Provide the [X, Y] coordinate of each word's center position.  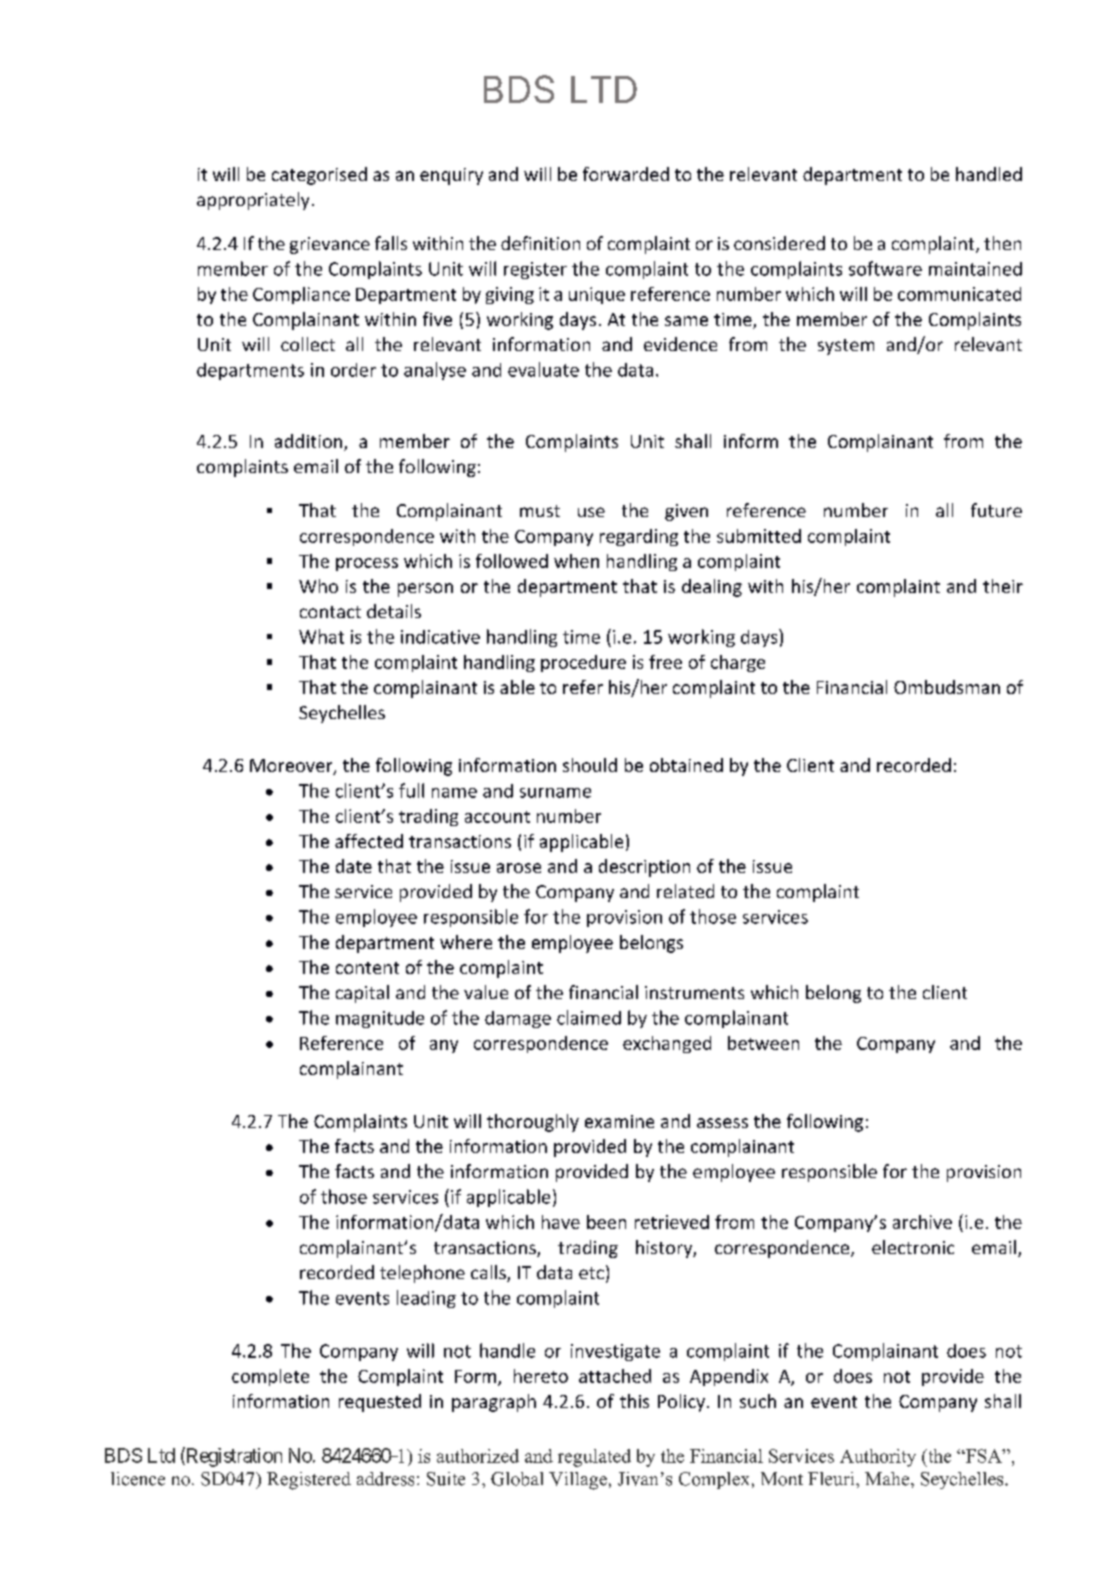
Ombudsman [947, 687]
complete [270, 1377]
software [885, 268]
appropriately [253, 201]
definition [540, 243]
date [354, 866]
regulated [594, 1458]
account [497, 817]
